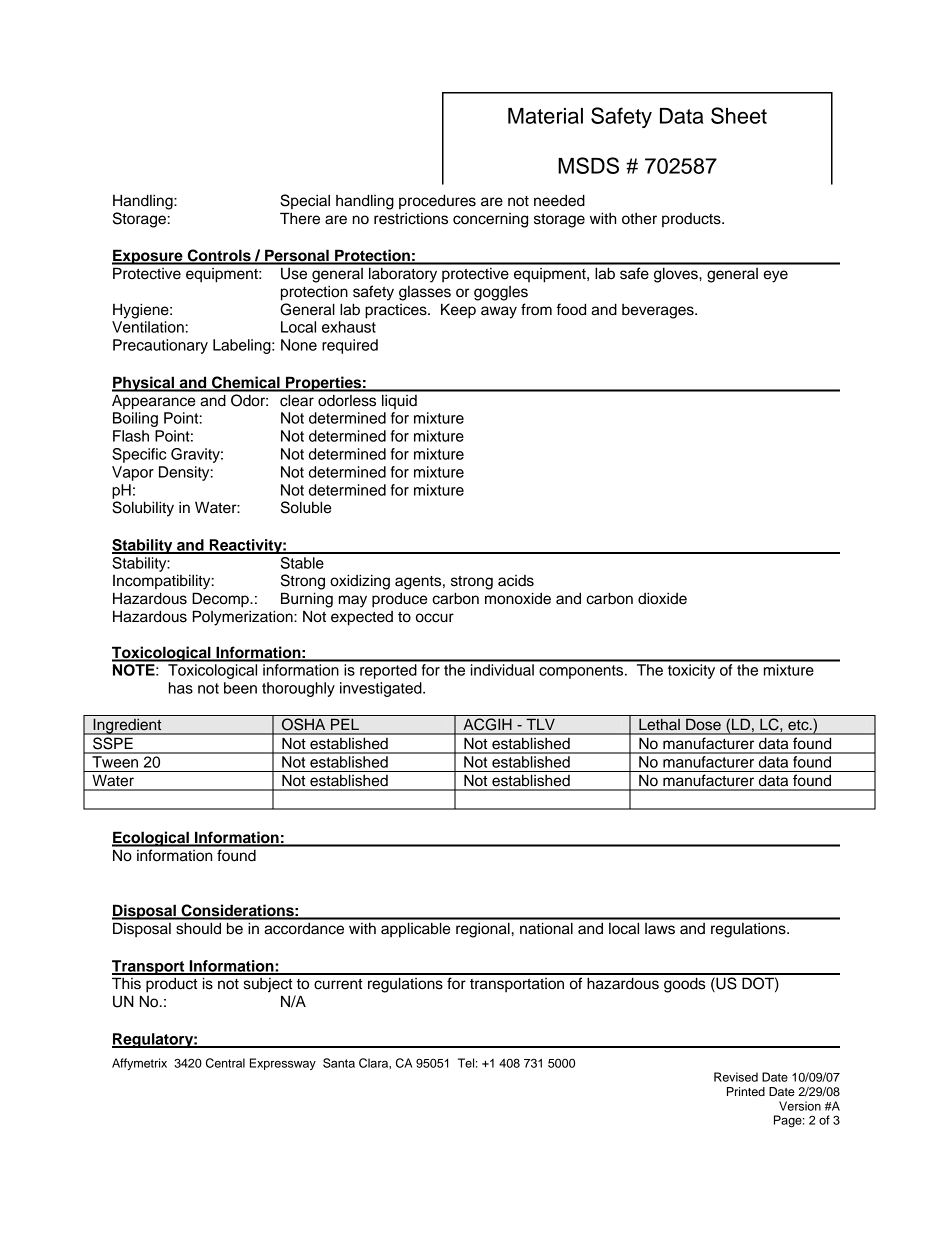 This screenshot has height=1233, width=952. Describe the element at coordinates (437, 201) in the screenshot. I see `procedures` at that location.
